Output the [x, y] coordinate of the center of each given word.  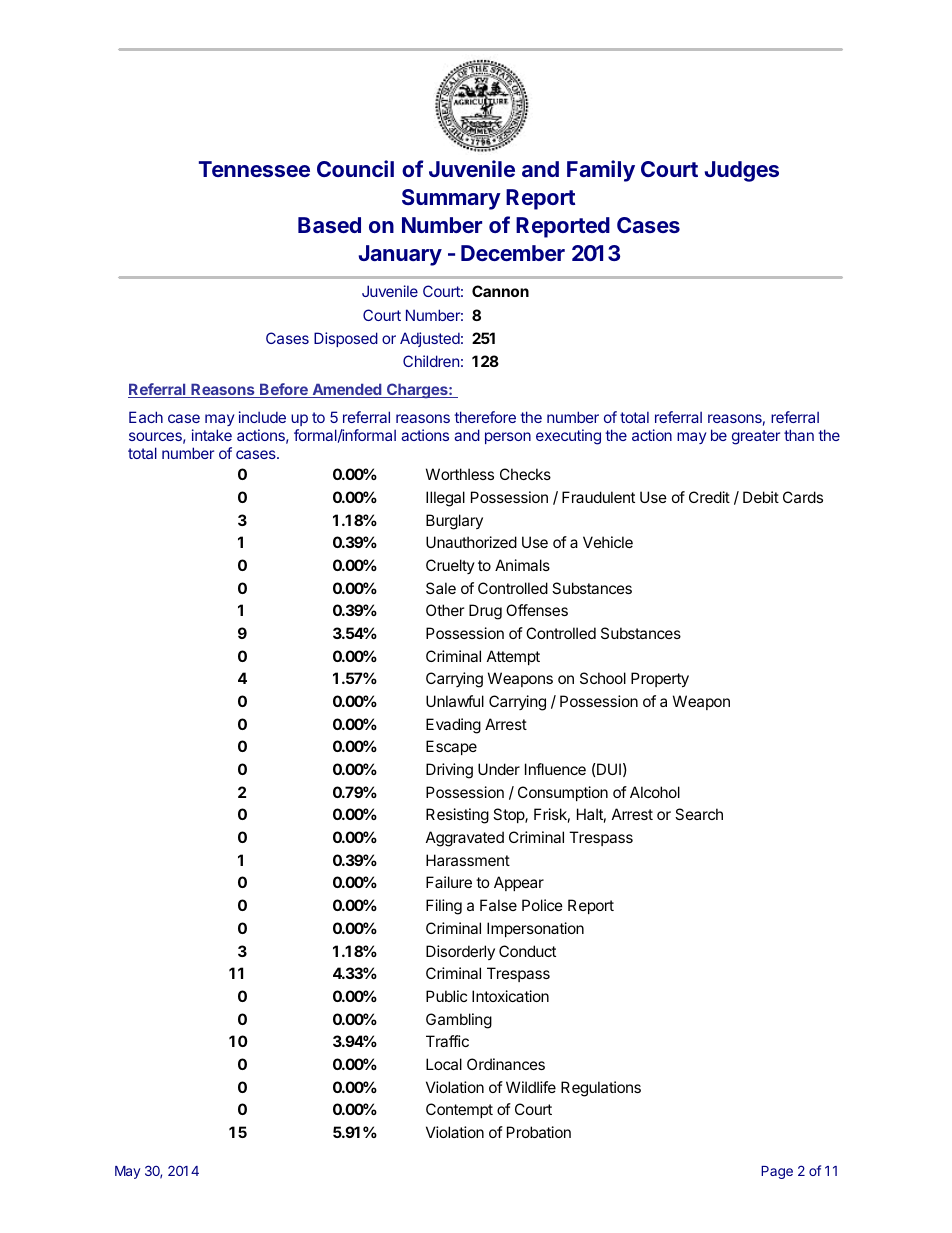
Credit [709, 497]
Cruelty [450, 566]
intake [212, 435]
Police [542, 905]
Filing [444, 907]
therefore [485, 417]
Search [699, 814]
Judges [741, 171]
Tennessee [254, 169]
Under [499, 769]
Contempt [459, 1110]
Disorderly [460, 952]
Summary [451, 199]
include [262, 417]
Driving [449, 771]
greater [756, 437]
